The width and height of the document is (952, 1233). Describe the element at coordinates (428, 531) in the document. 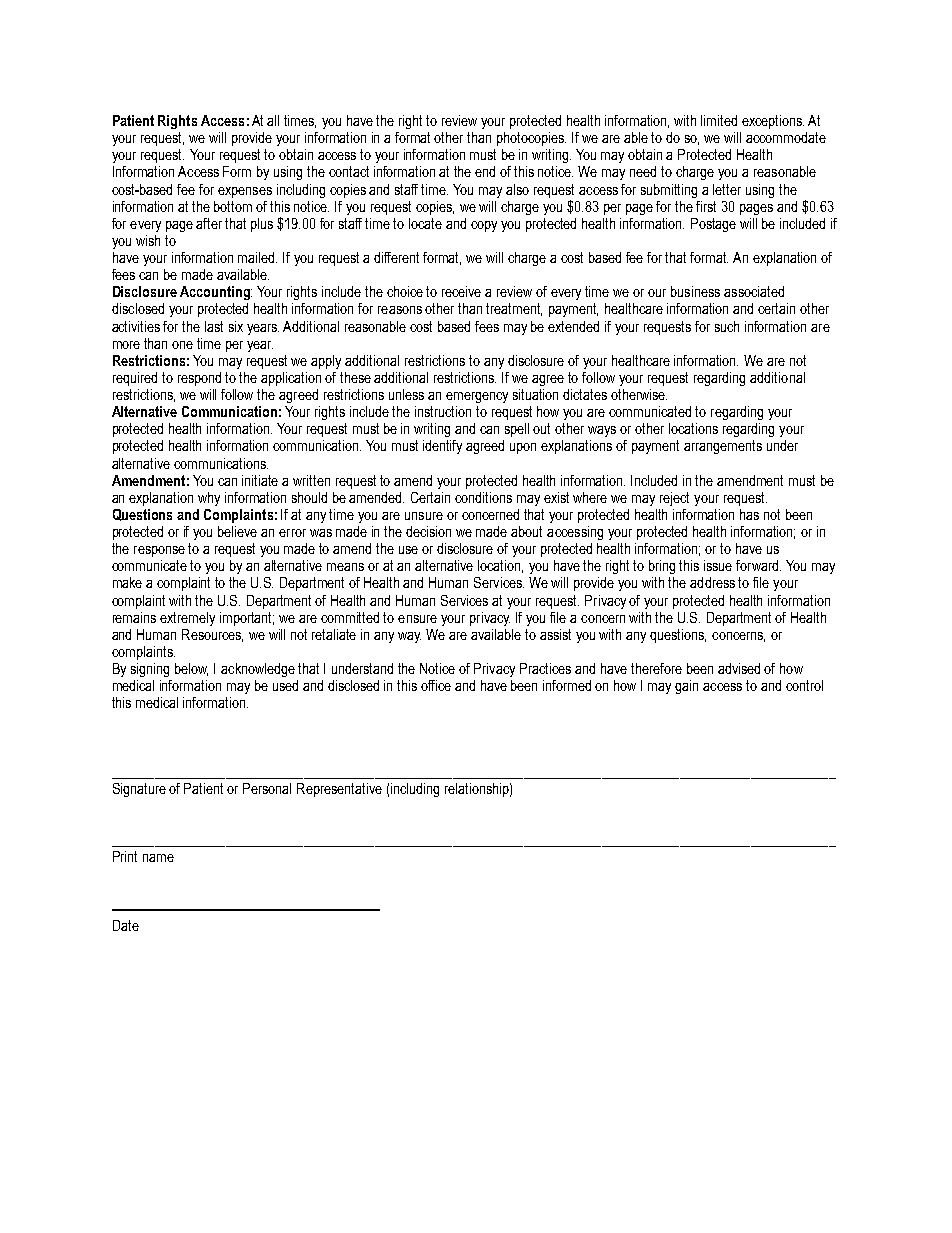

I see `decision` at that location.
